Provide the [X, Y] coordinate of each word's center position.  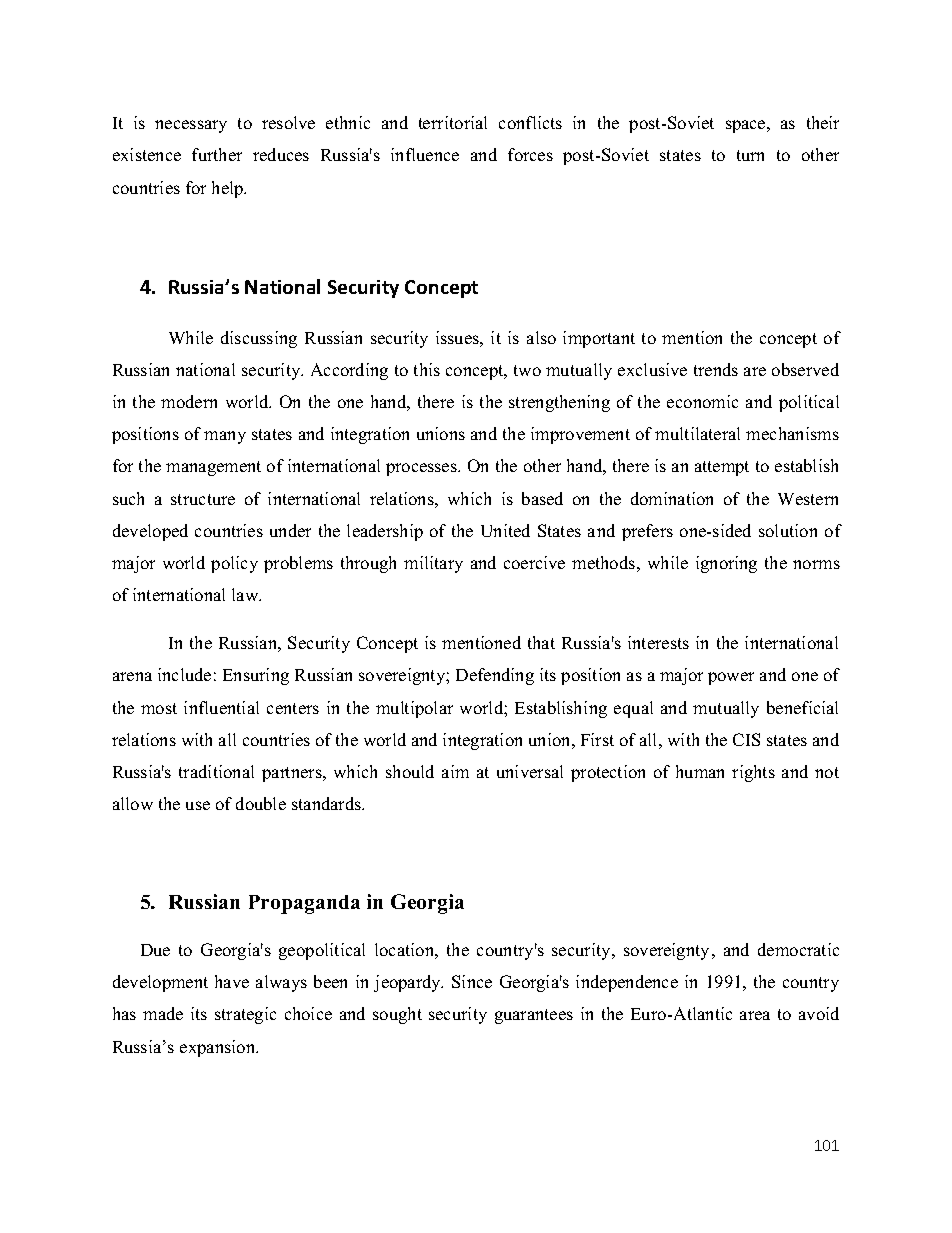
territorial [453, 122]
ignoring [726, 564]
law [246, 594]
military [433, 564]
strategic [245, 1015]
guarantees [534, 1016]
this [427, 369]
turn [750, 155]
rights [753, 773]
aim [455, 771]
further [217, 154]
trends [716, 369]
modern [189, 401]
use [198, 805]
